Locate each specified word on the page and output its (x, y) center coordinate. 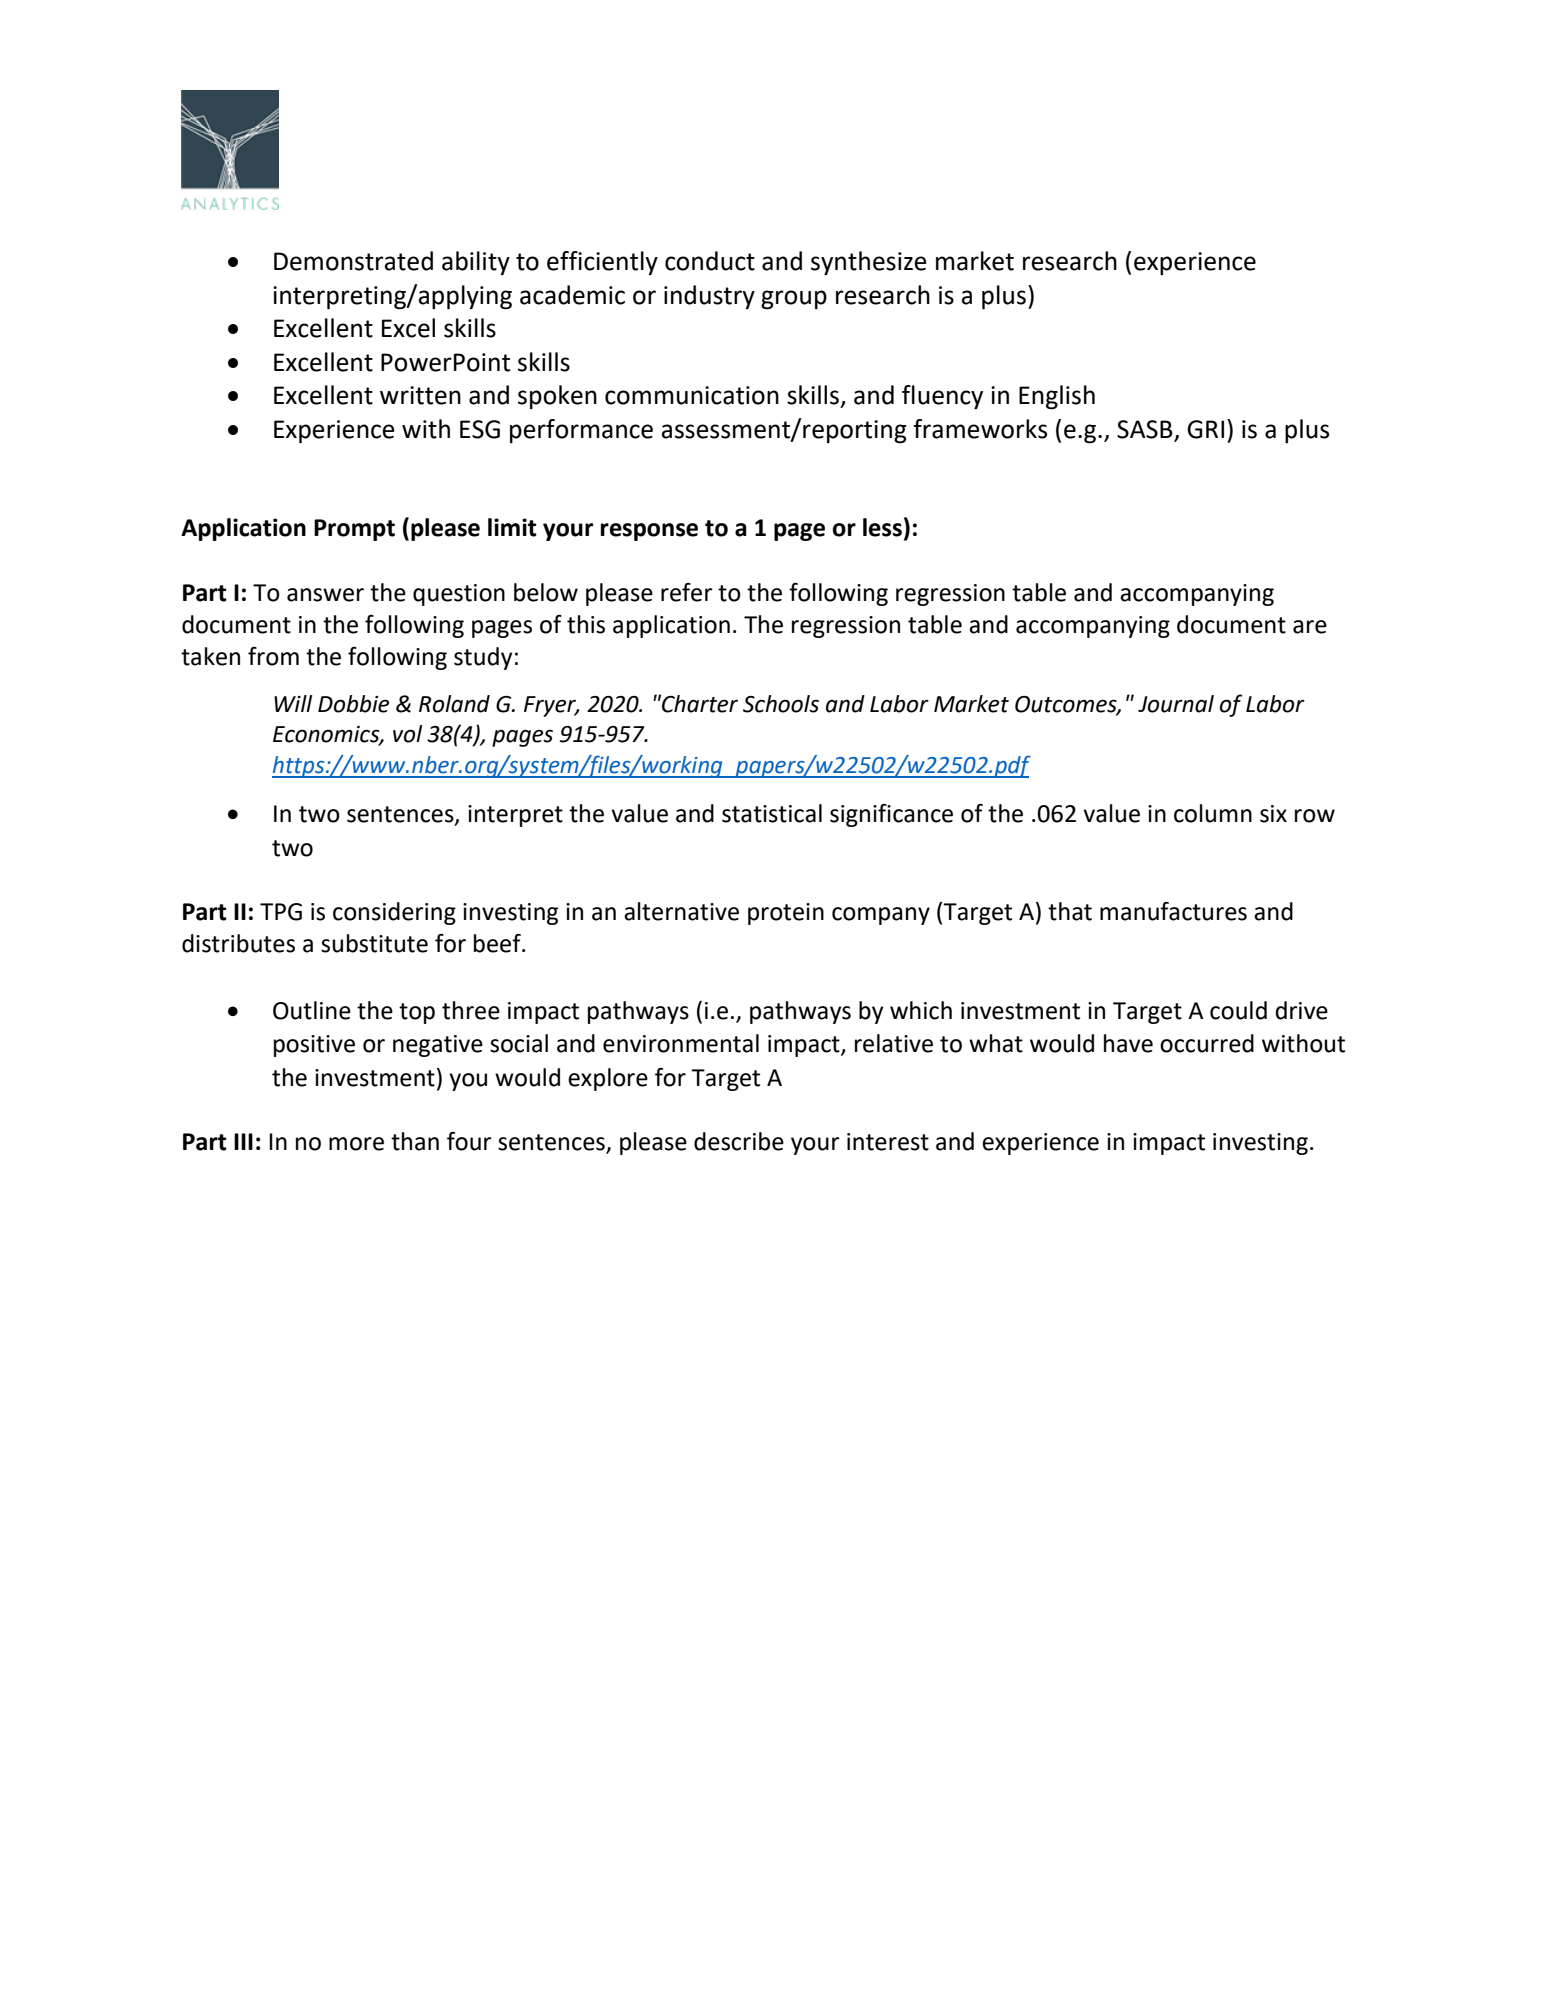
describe (739, 1141)
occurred (1207, 1043)
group (794, 300)
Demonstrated (353, 261)
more (356, 1144)
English (1057, 397)
